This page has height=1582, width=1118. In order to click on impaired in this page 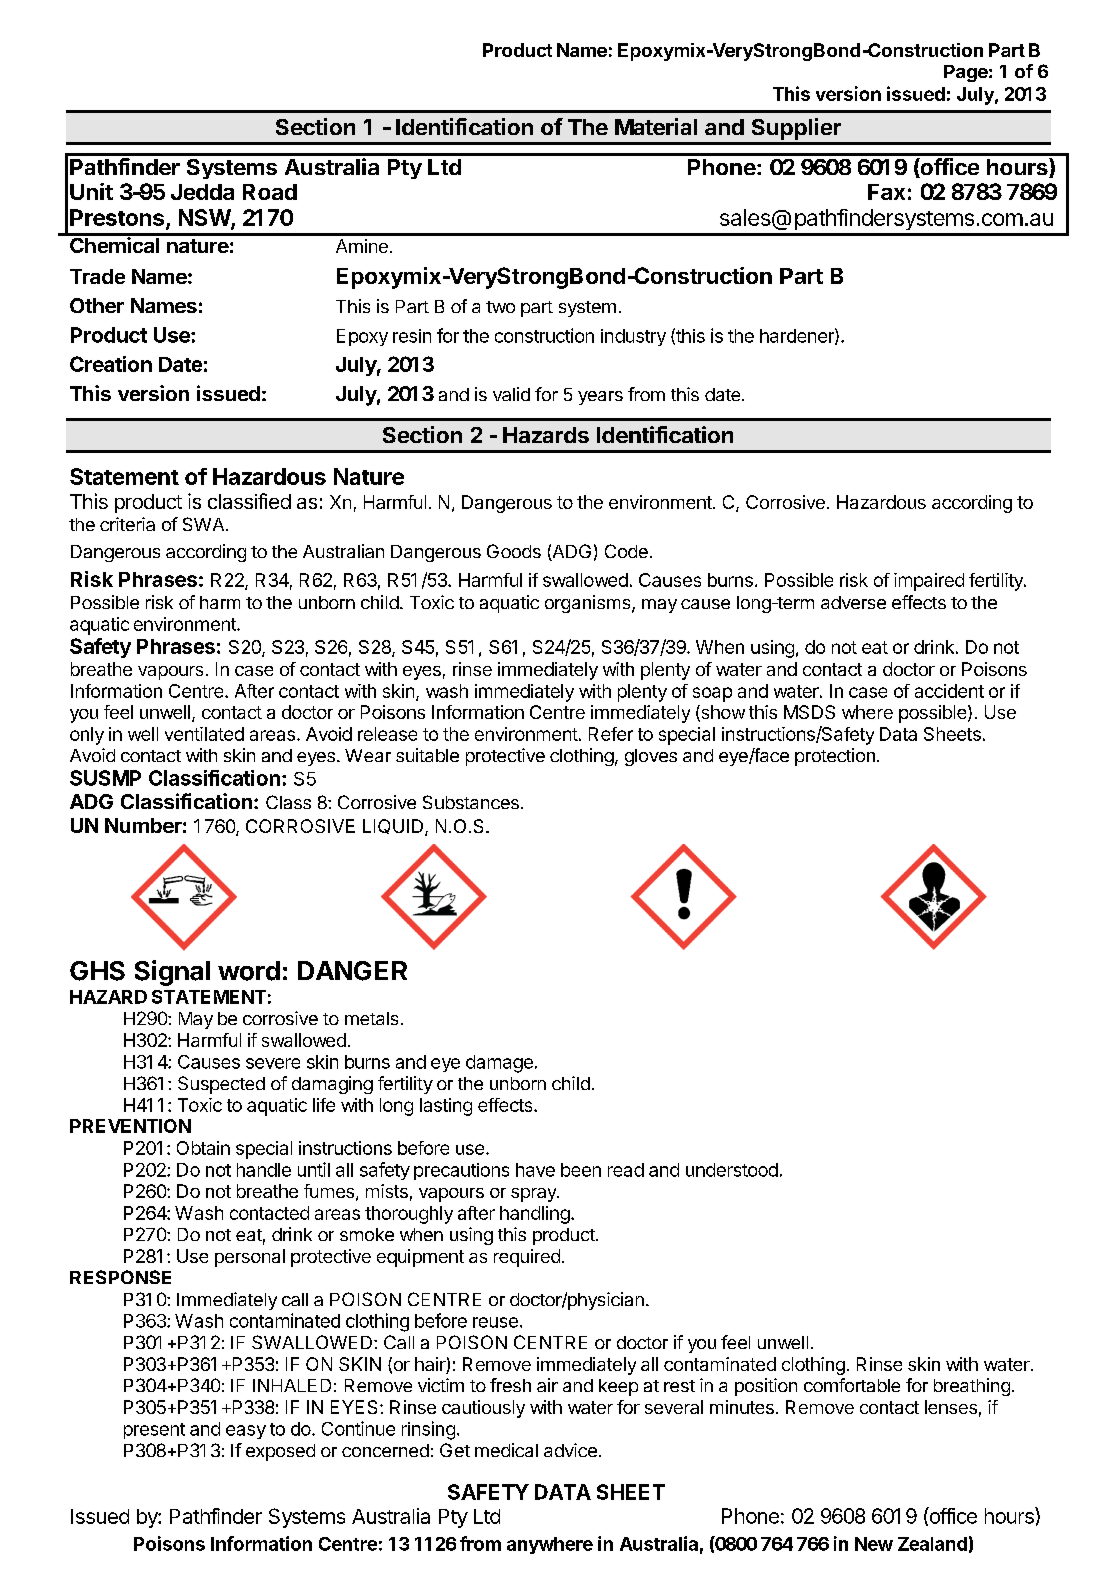, I will do `click(929, 582)`.
